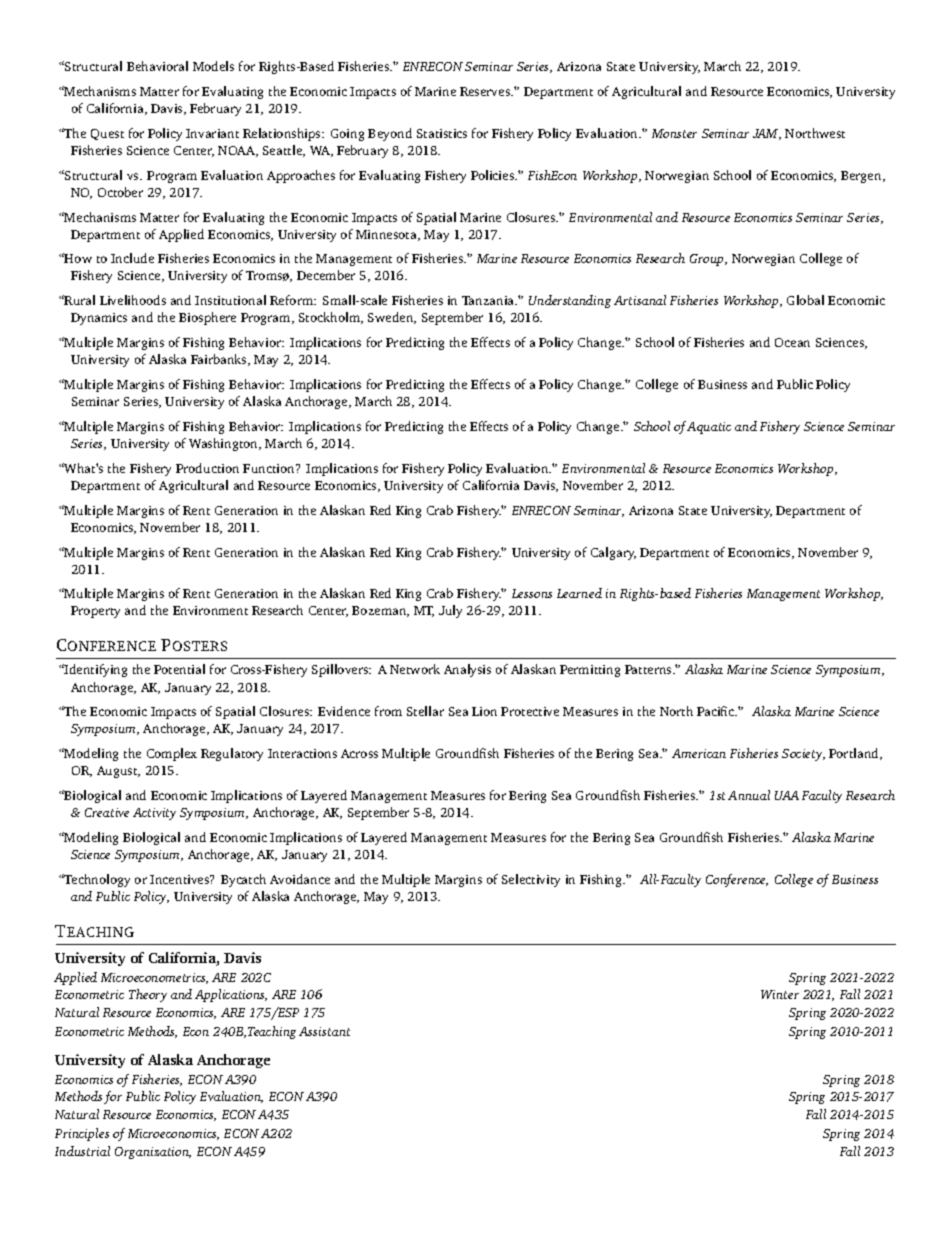 Image resolution: width=952 pixels, height=1233 pixels. What do you see at coordinates (486, 91) in the image?
I see `Reserves` at bounding box center [486, 91].
